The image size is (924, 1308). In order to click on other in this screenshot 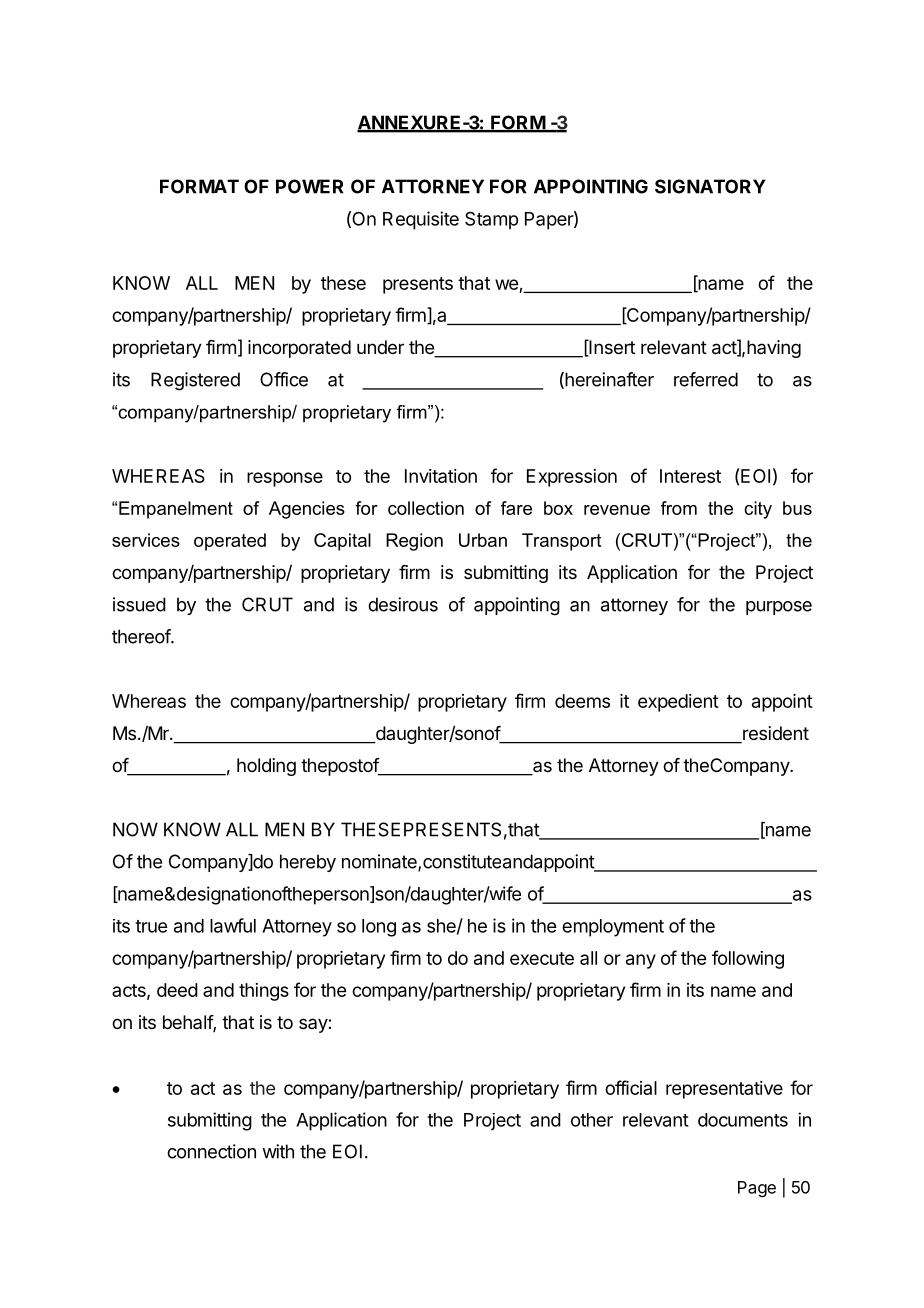, I will do `click(592, 1120)`.
